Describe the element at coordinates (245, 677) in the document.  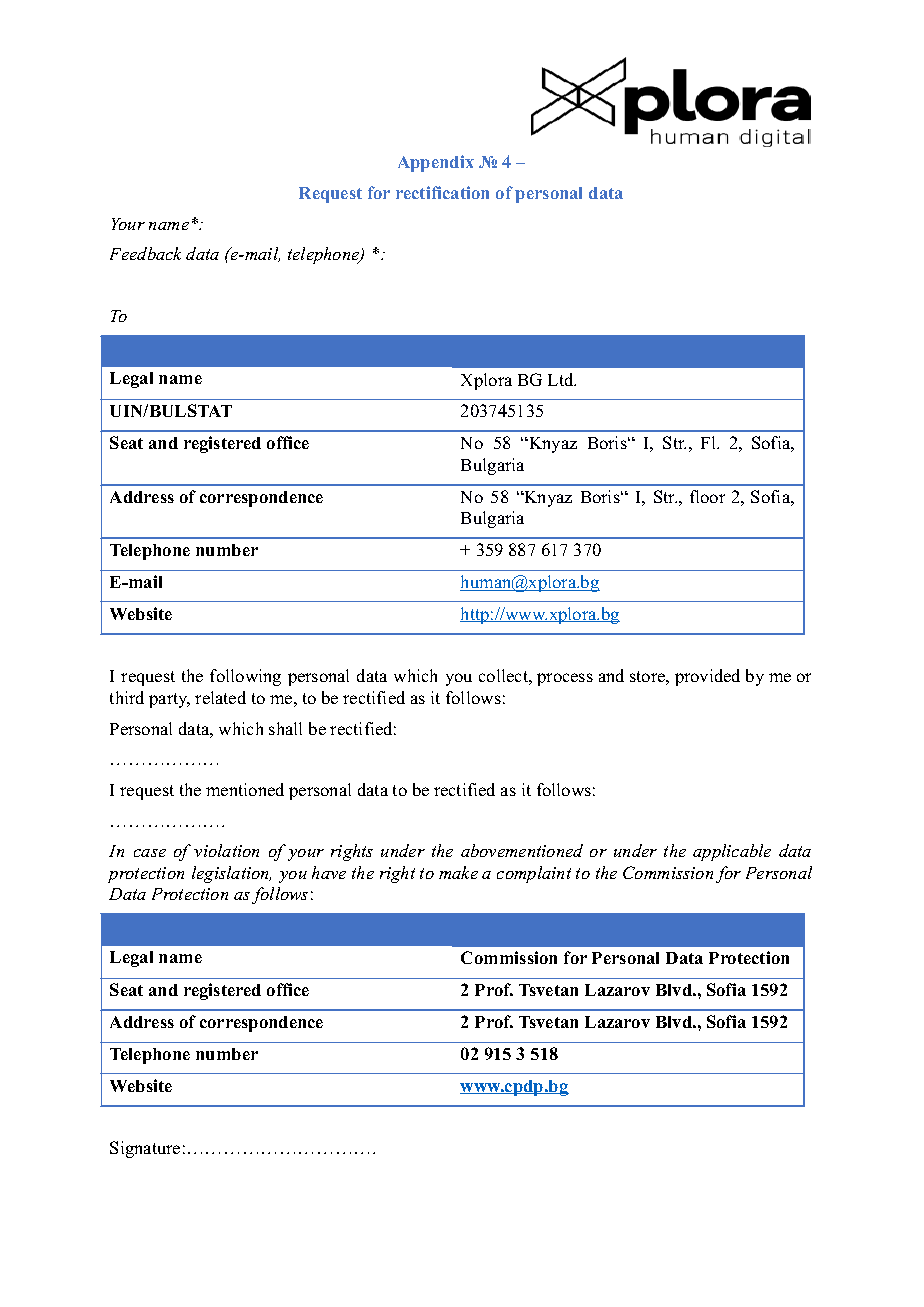
I see `following` at that location.
